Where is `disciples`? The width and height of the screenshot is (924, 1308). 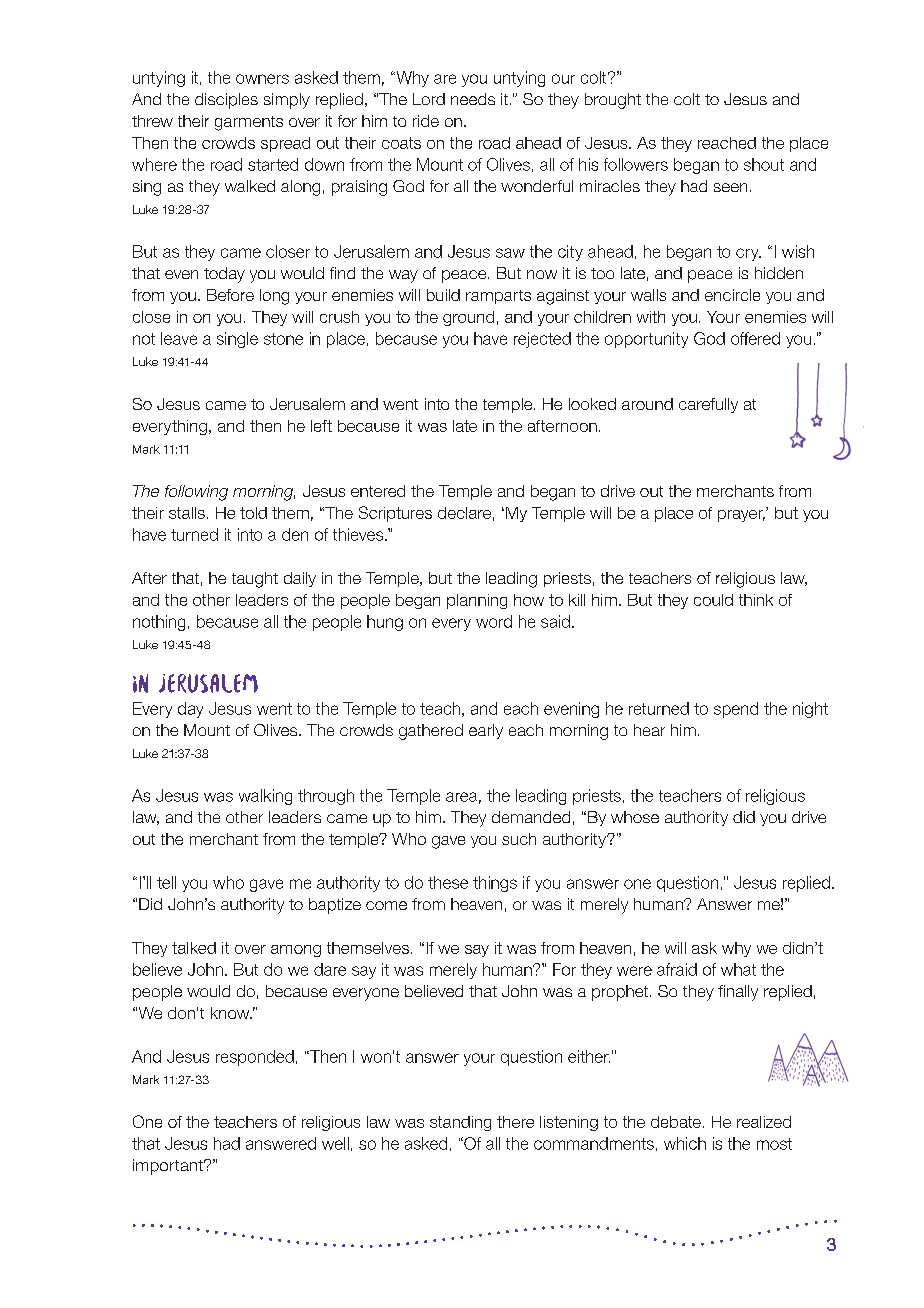 disciples is located at coordinates (226, 101).
